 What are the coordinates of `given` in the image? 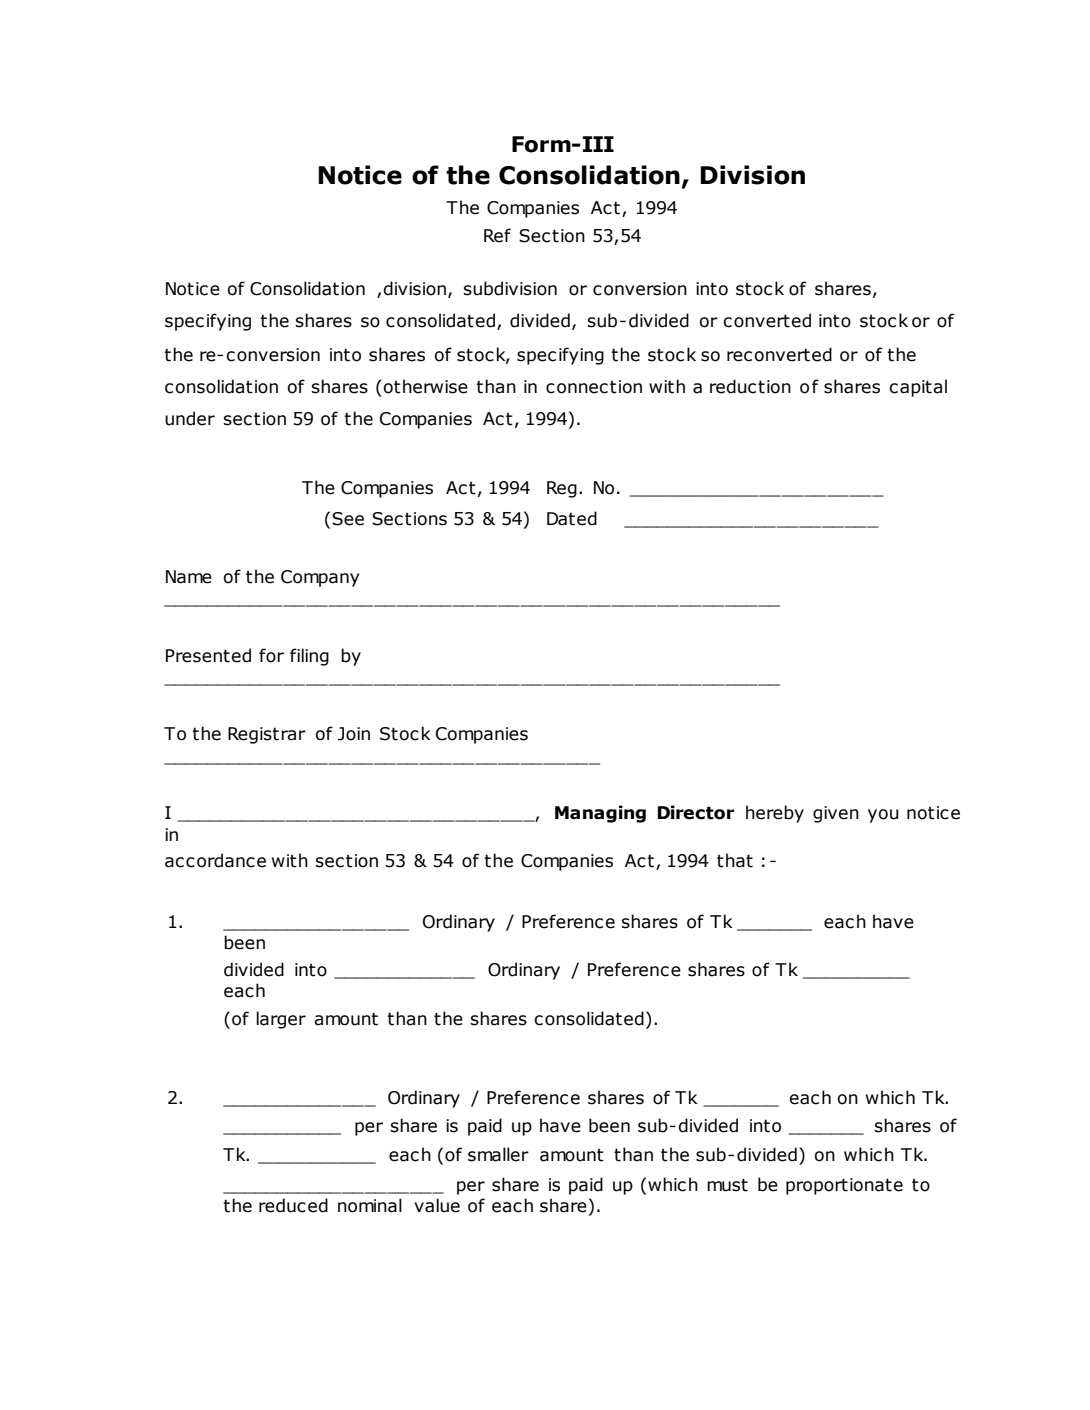 It's located at (836, 814).
